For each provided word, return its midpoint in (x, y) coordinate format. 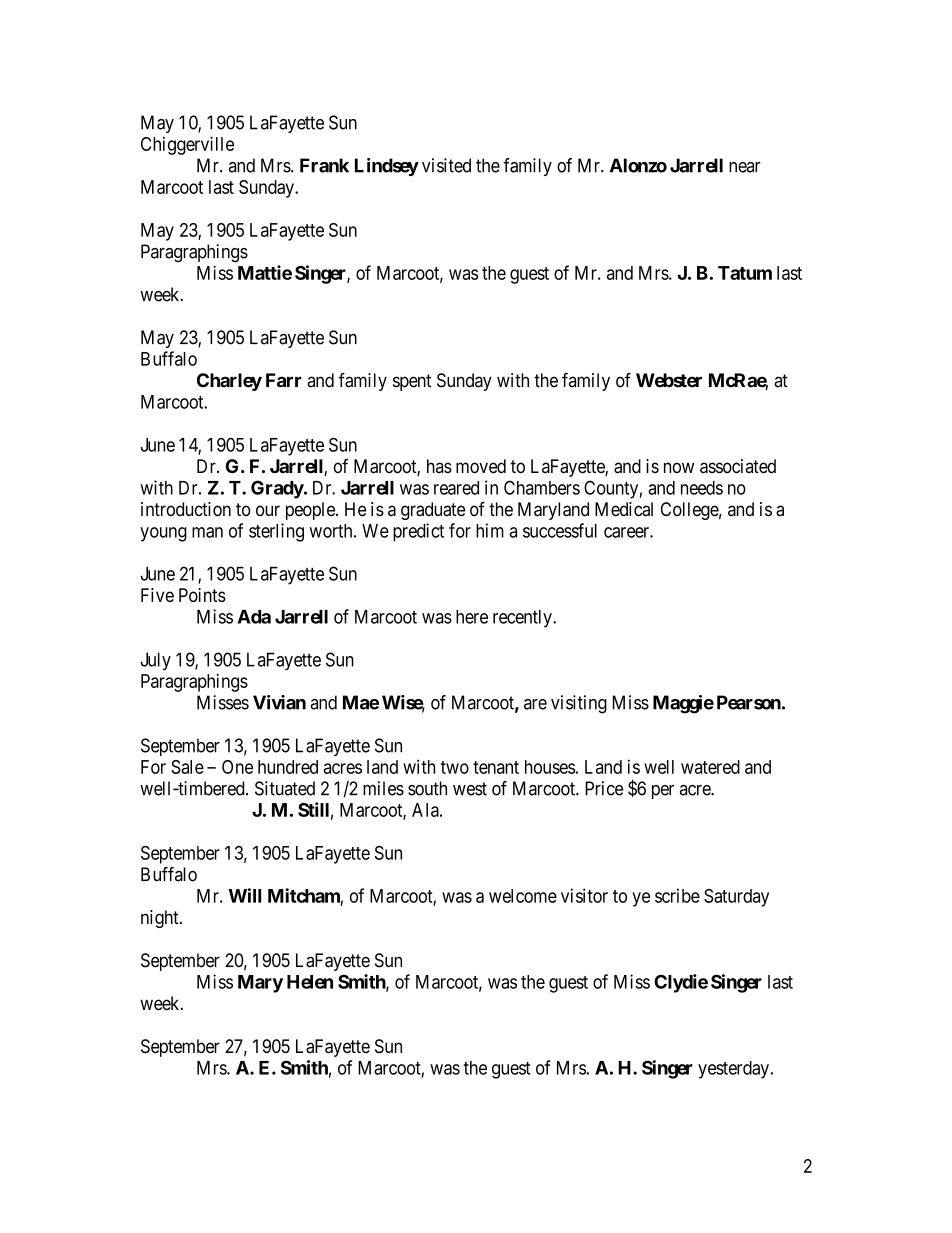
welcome (523, 896)
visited (446, 165)
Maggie (683, 704)
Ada (254, 617)
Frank (324, 165)
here (472, 617)
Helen (310, 982)
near (745, 167)
